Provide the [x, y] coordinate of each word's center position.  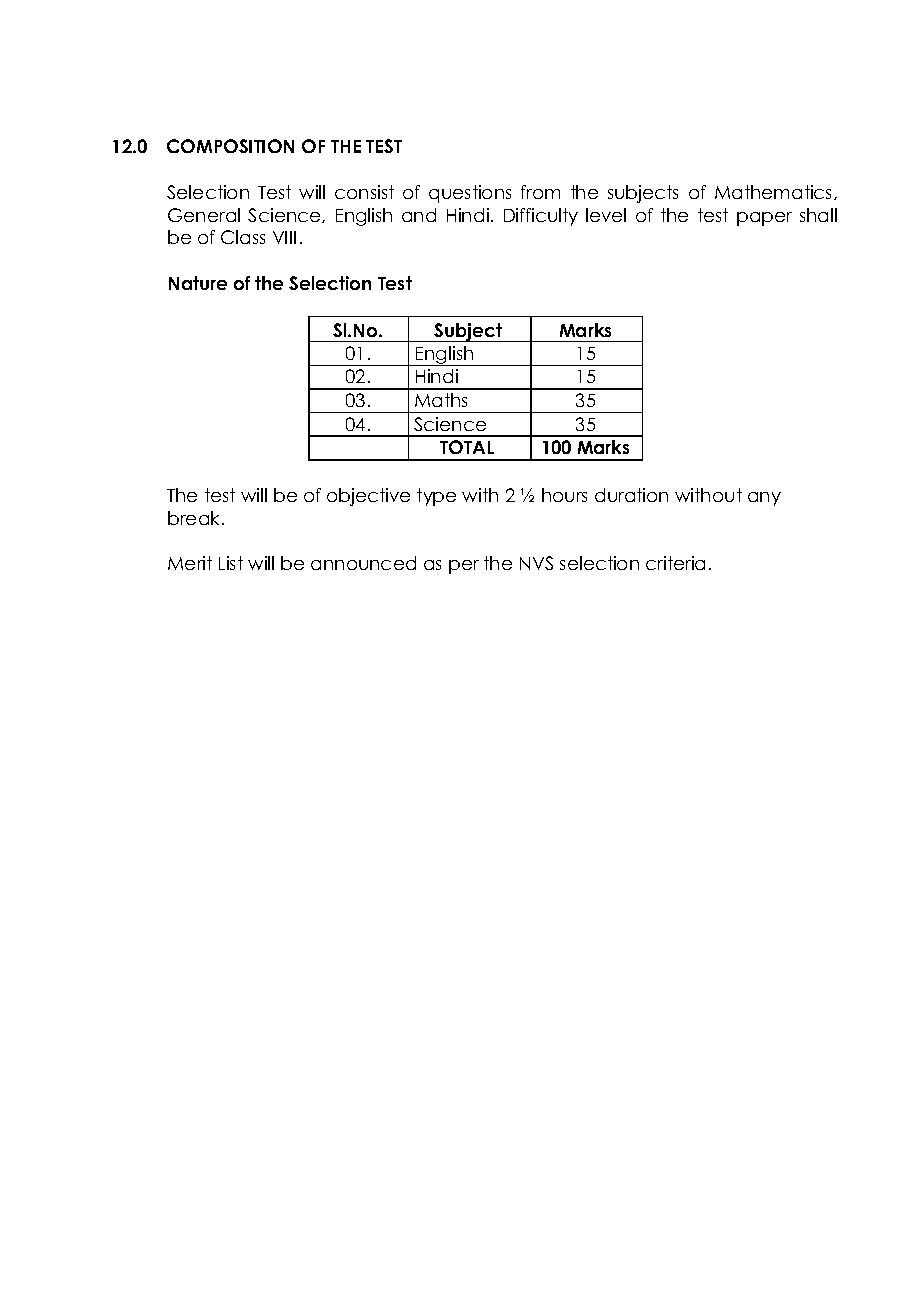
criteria [675, 563]
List [231, 563]
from [540, 192]
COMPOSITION [230, 146]
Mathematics [775, 192]
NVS [536, 563]
